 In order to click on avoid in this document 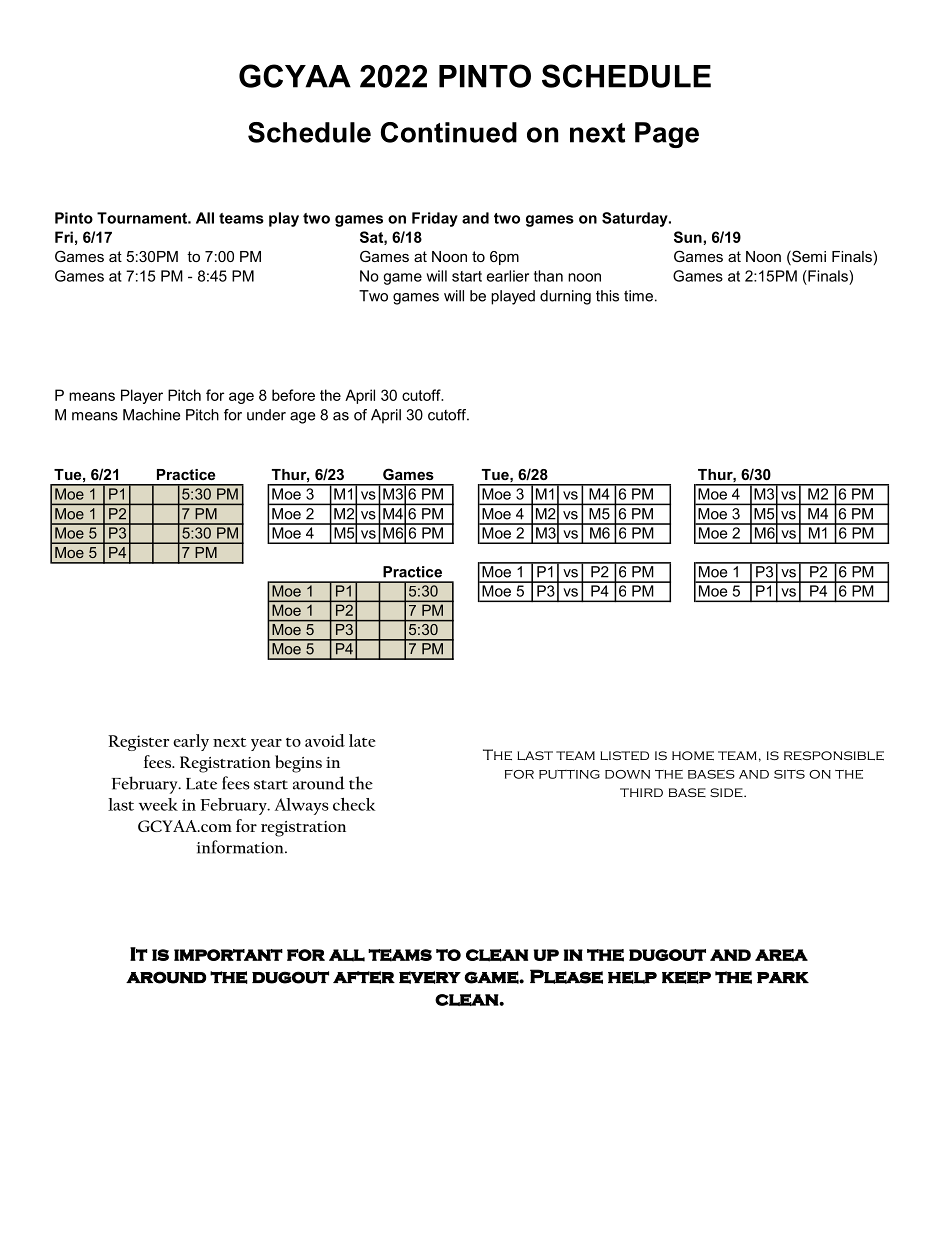, I will do `click(325, 740)`.
